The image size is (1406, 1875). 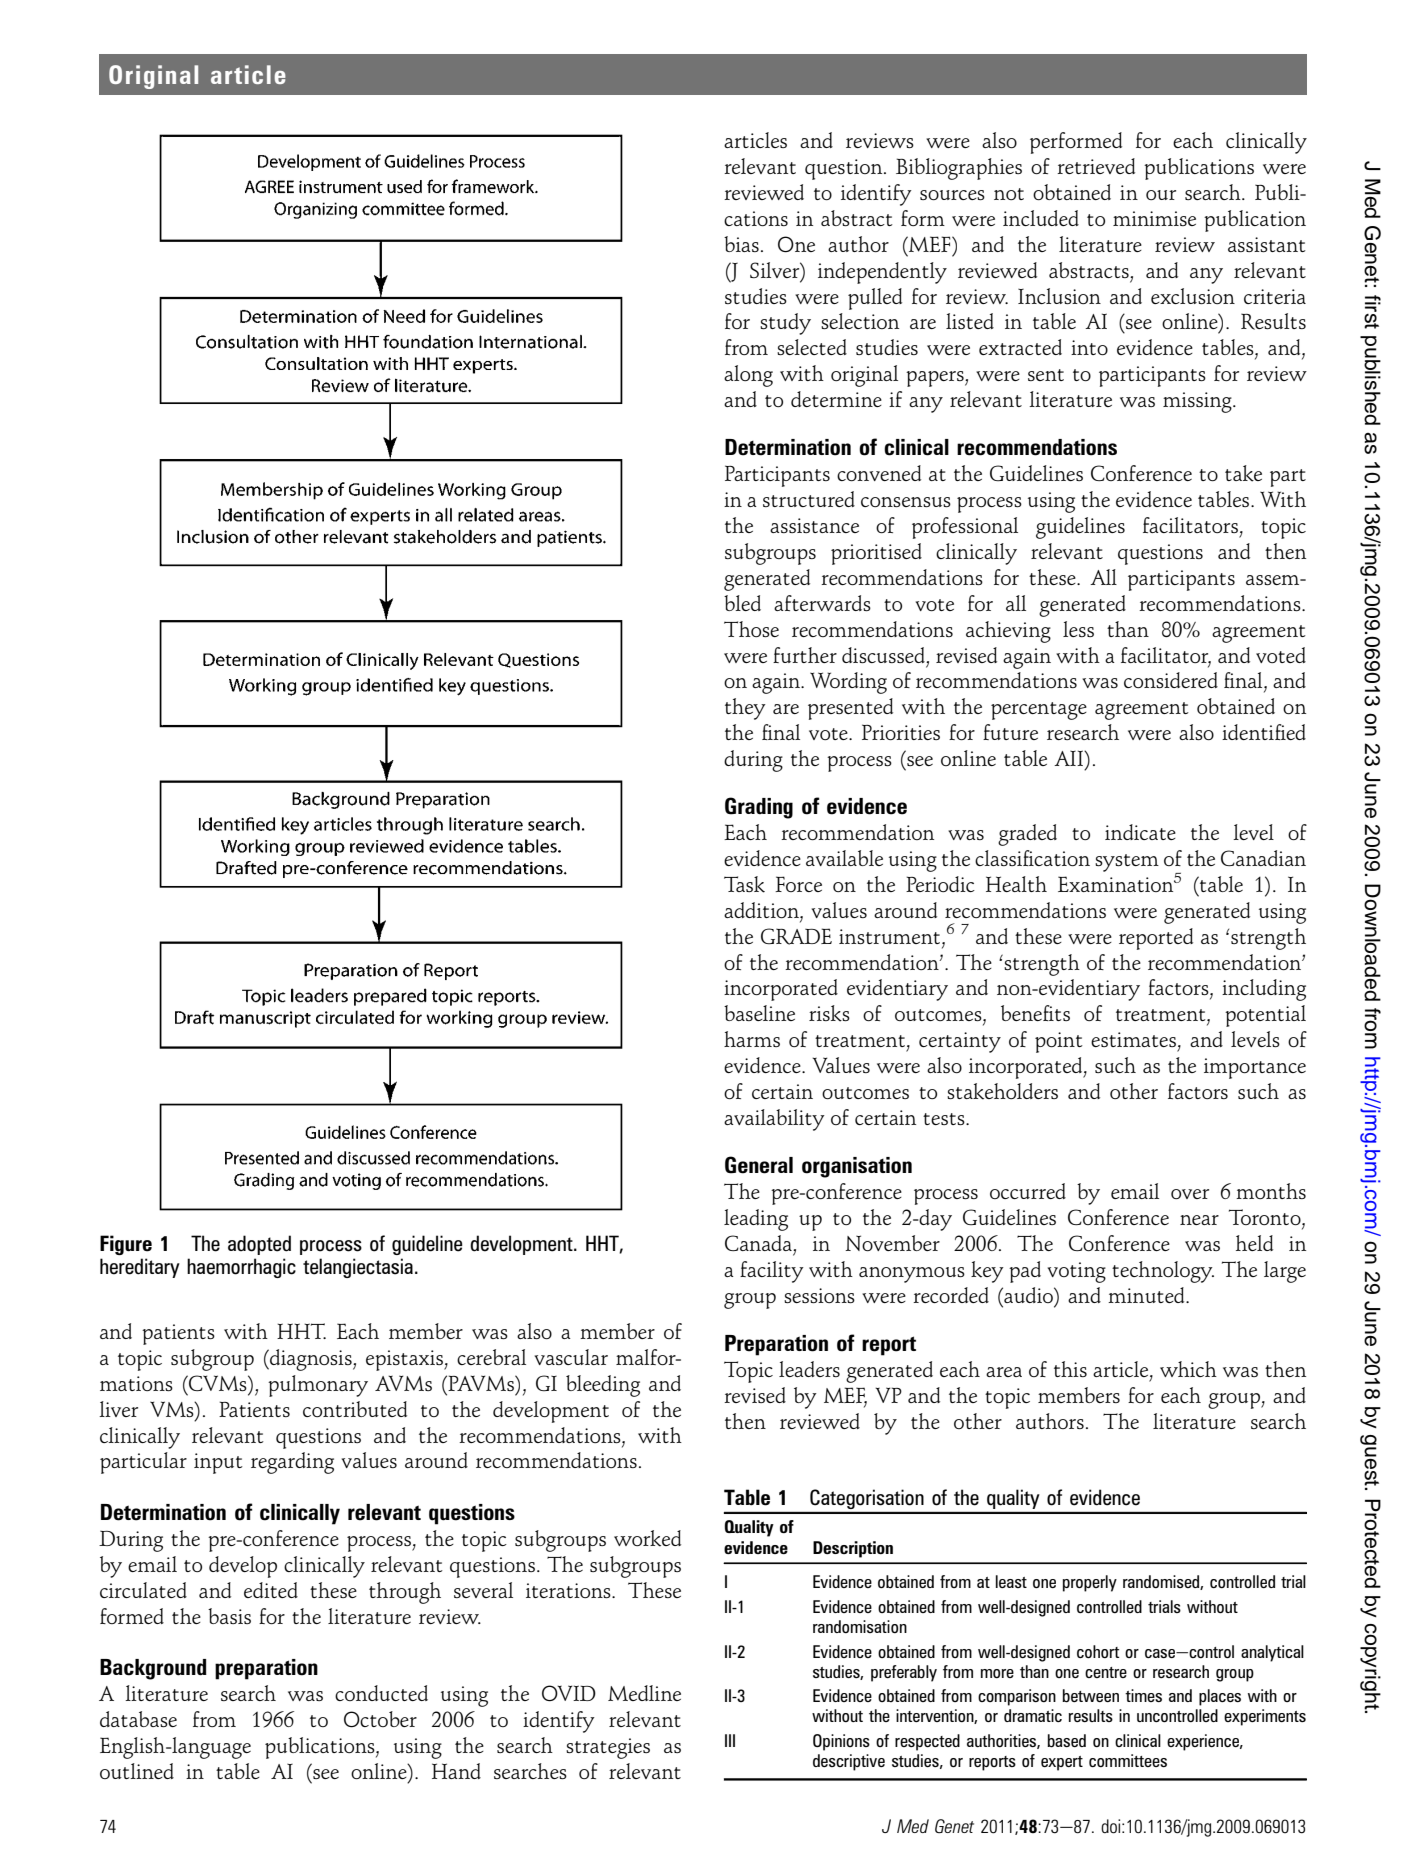 What do you see at coordinates (751, 629) in the document?
I see `Those` at bounding box center [751, 629].
